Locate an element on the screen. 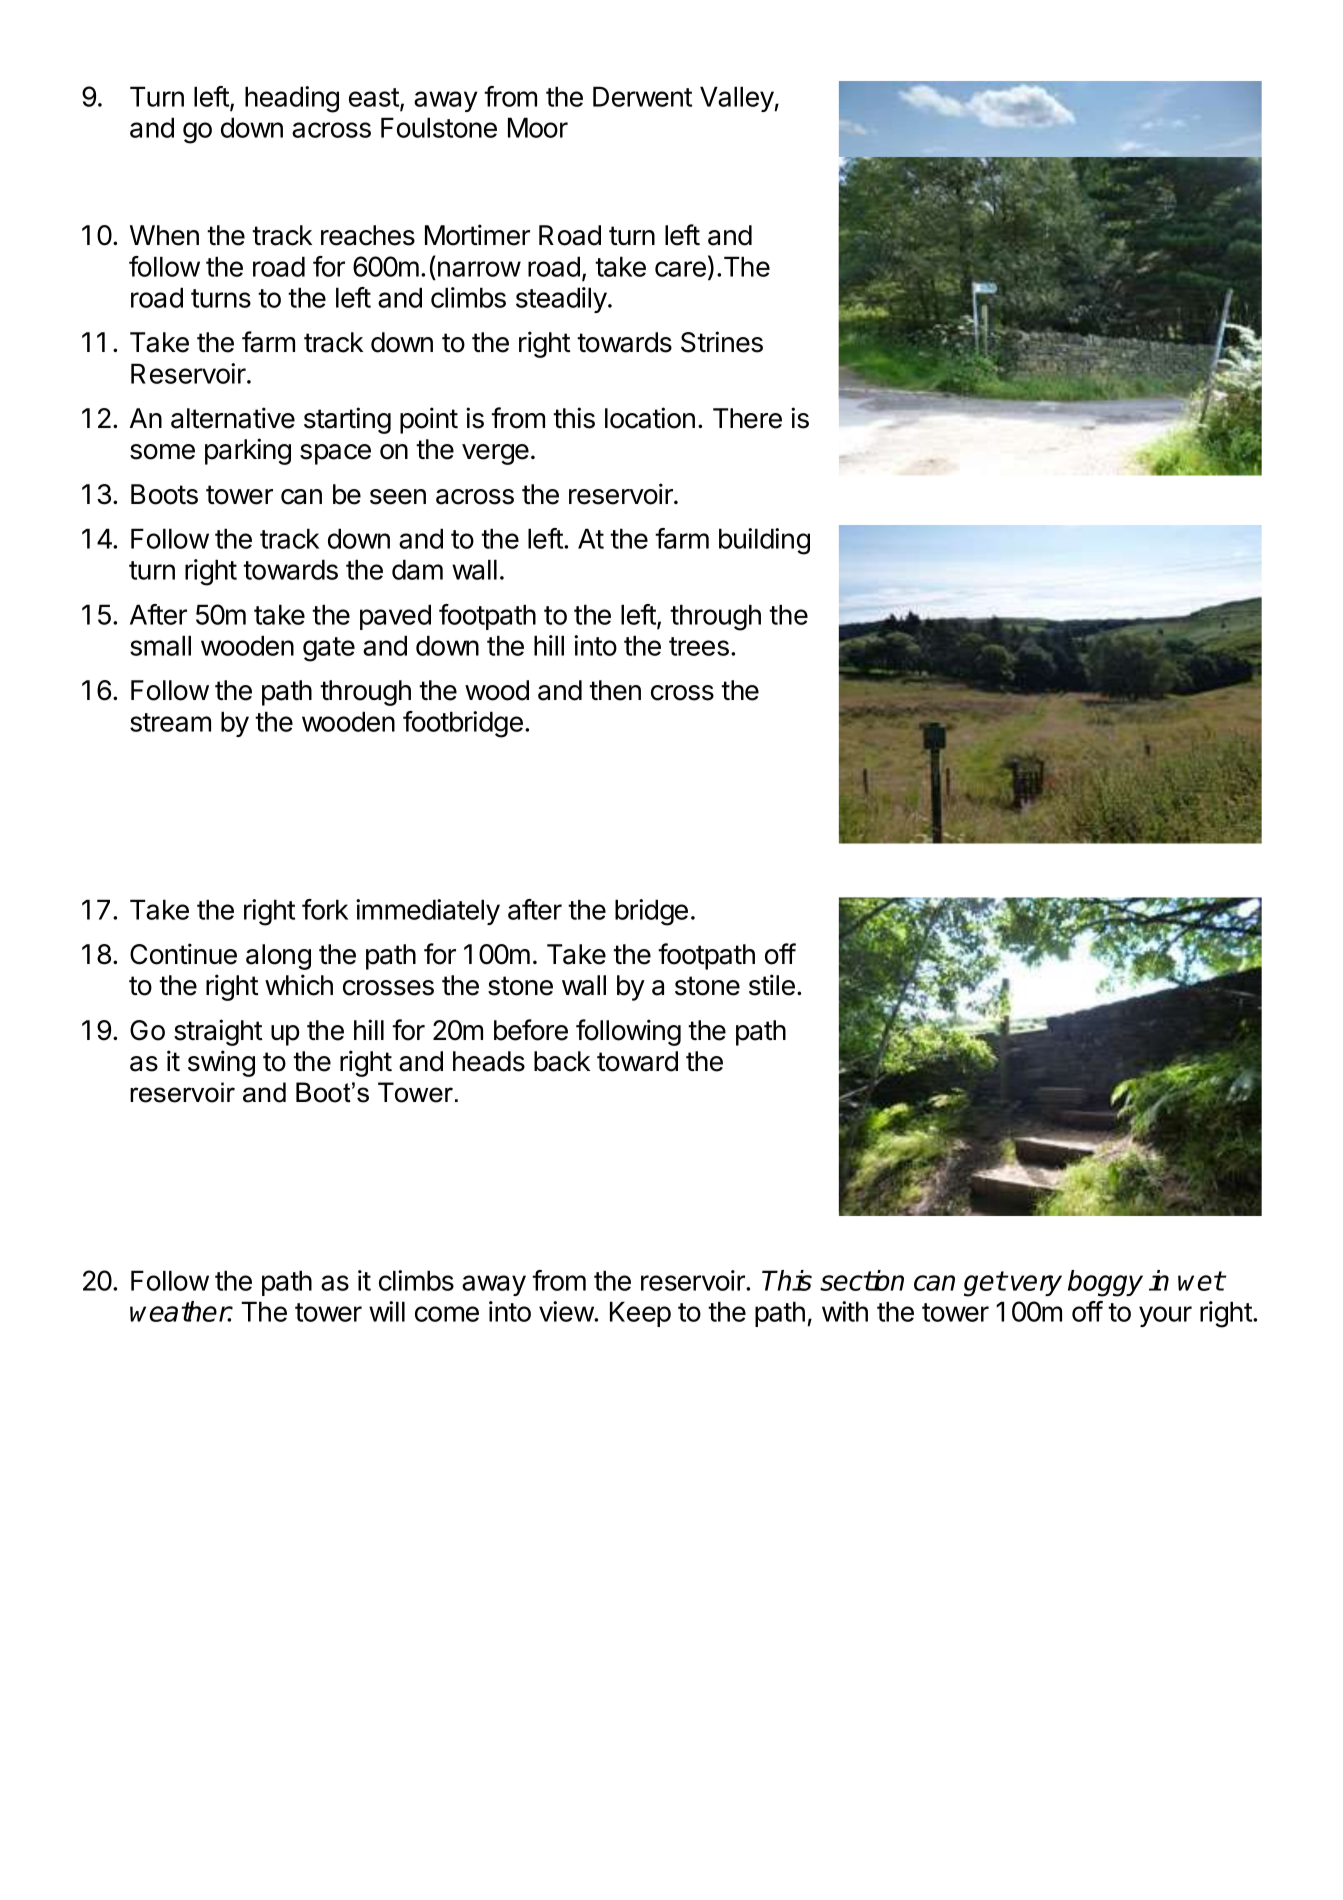 The image size is (1343, 1900). will is located at coordinates (387, 1311).
